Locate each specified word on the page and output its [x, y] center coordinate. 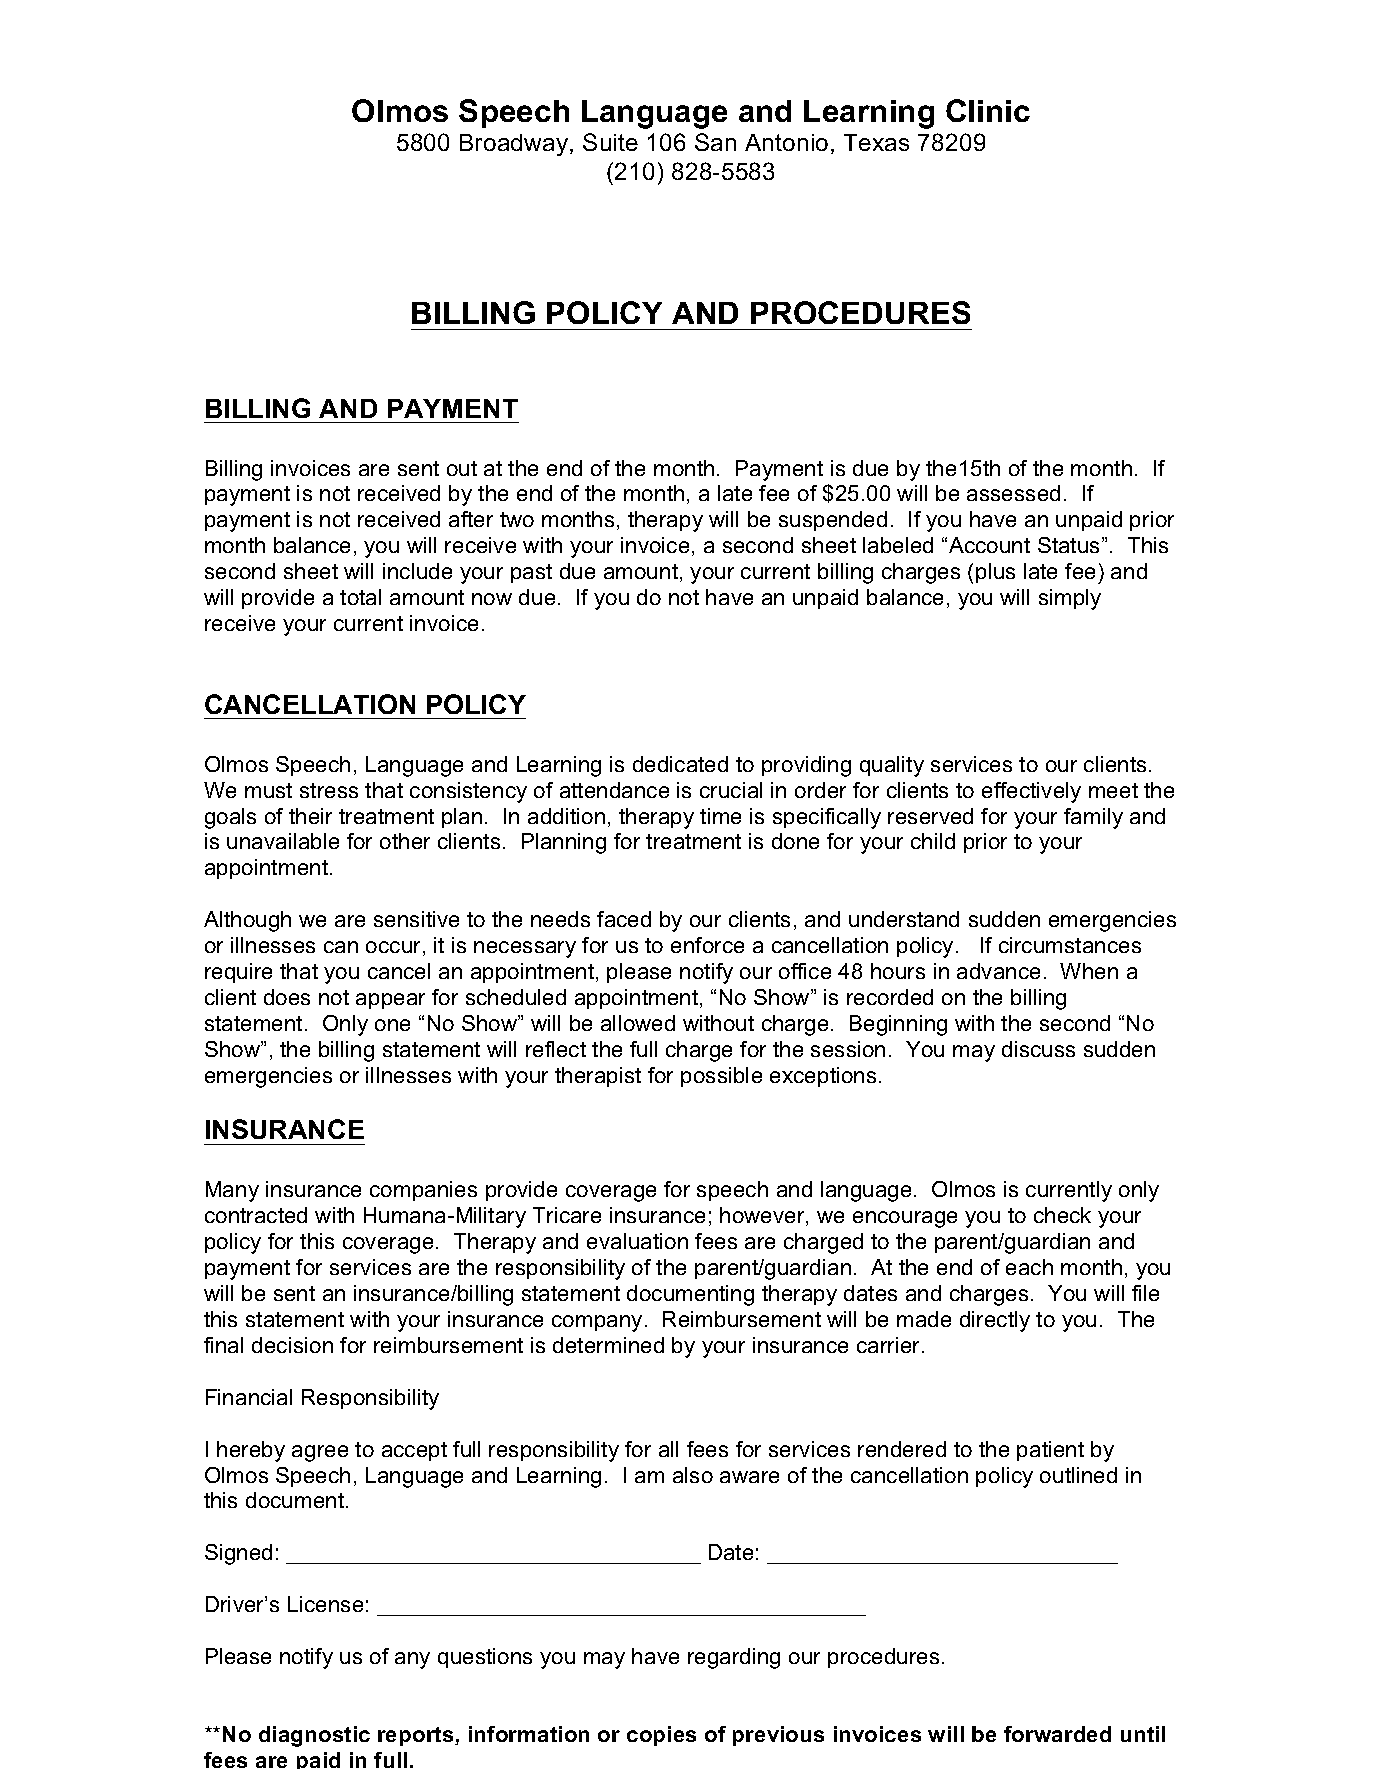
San [715, 142]
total [360, 597]
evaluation [637, 1241]
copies [661, 1736]
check [1062, 1215]
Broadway [515, 145]
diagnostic [314, 1736]
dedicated [680, 764]
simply [1070, 599]
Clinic [988, 110]
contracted [256, 1215]
